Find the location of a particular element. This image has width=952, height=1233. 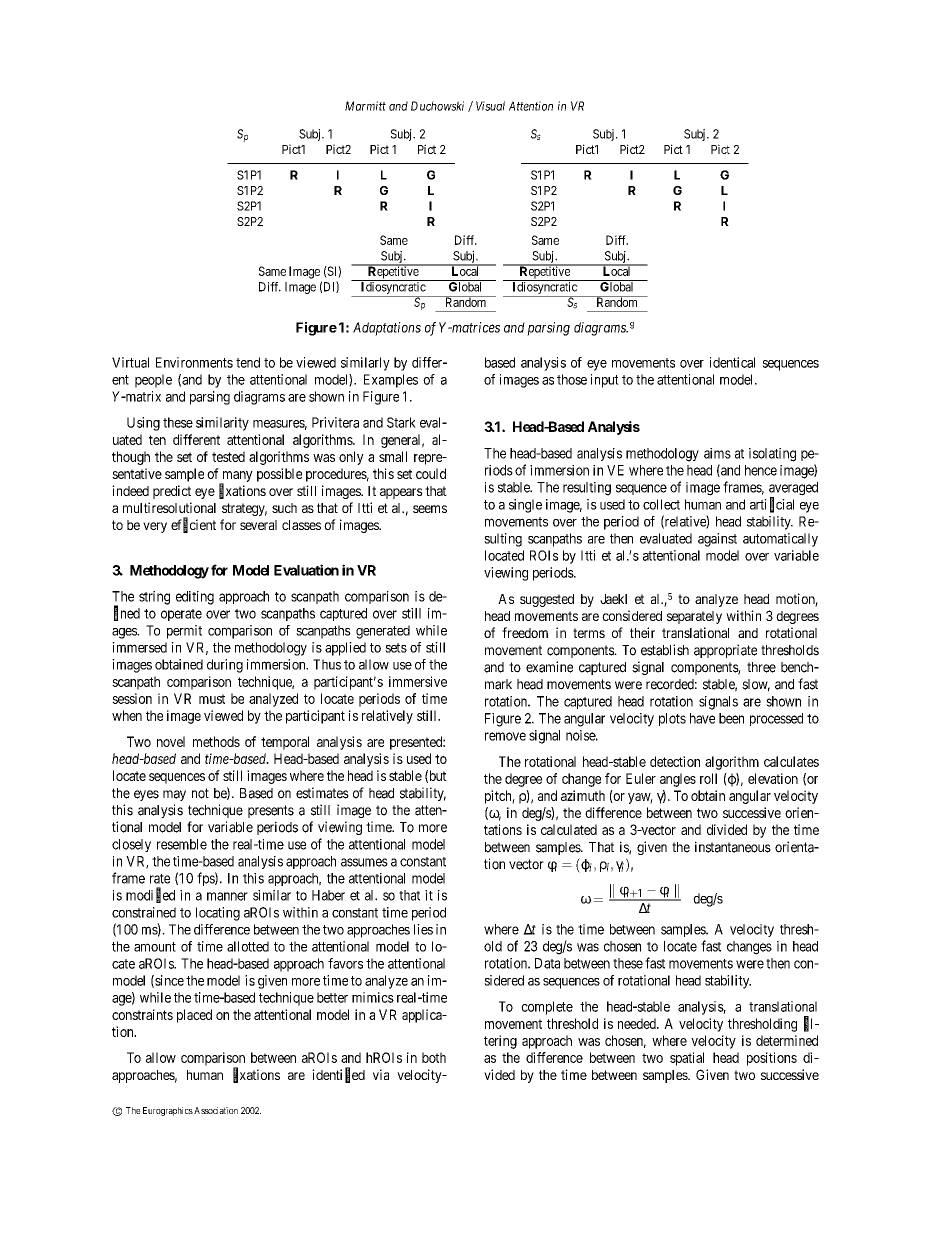

not is located at coordinates (200, 793).
